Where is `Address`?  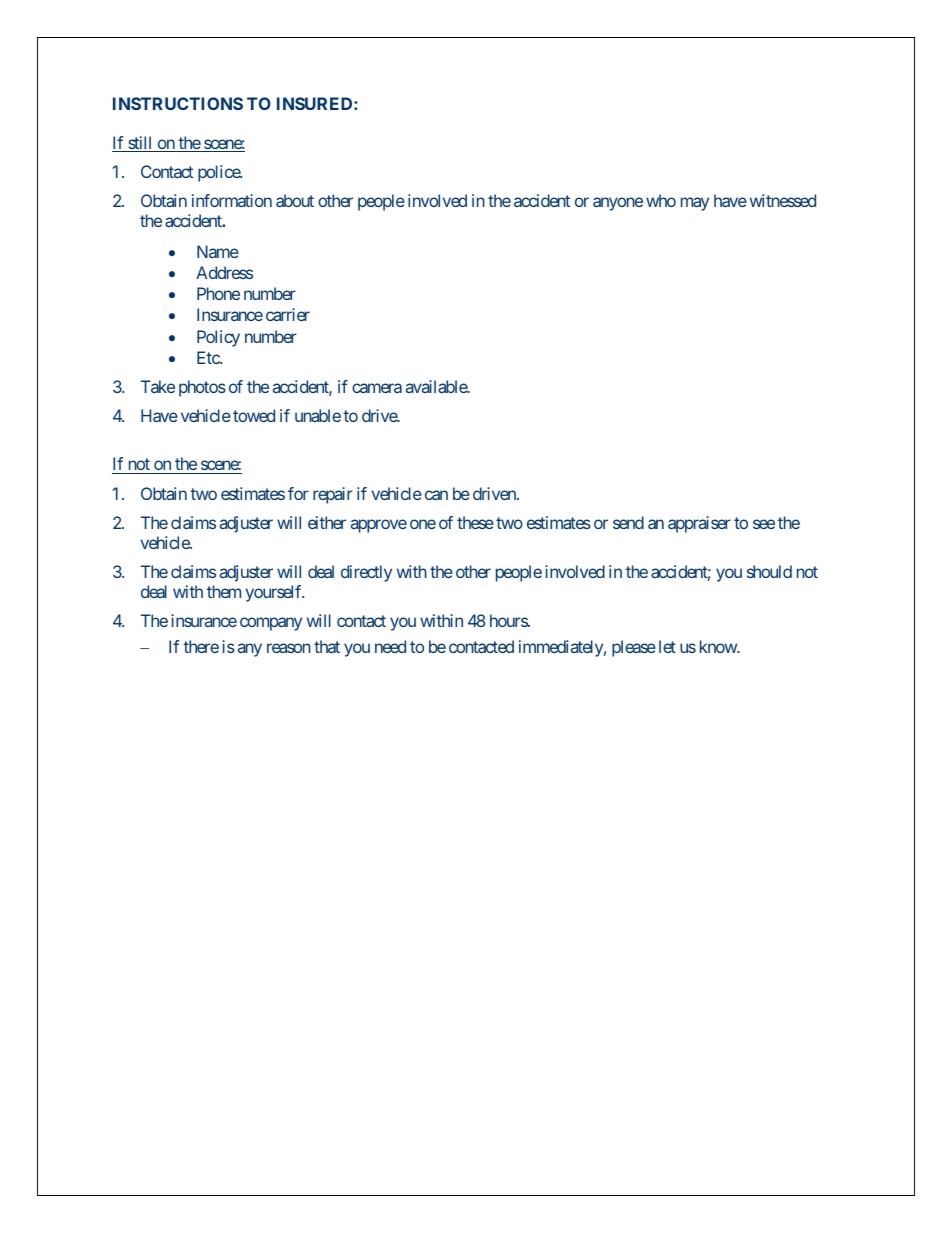 Address is located at coordinates (224, 272).
